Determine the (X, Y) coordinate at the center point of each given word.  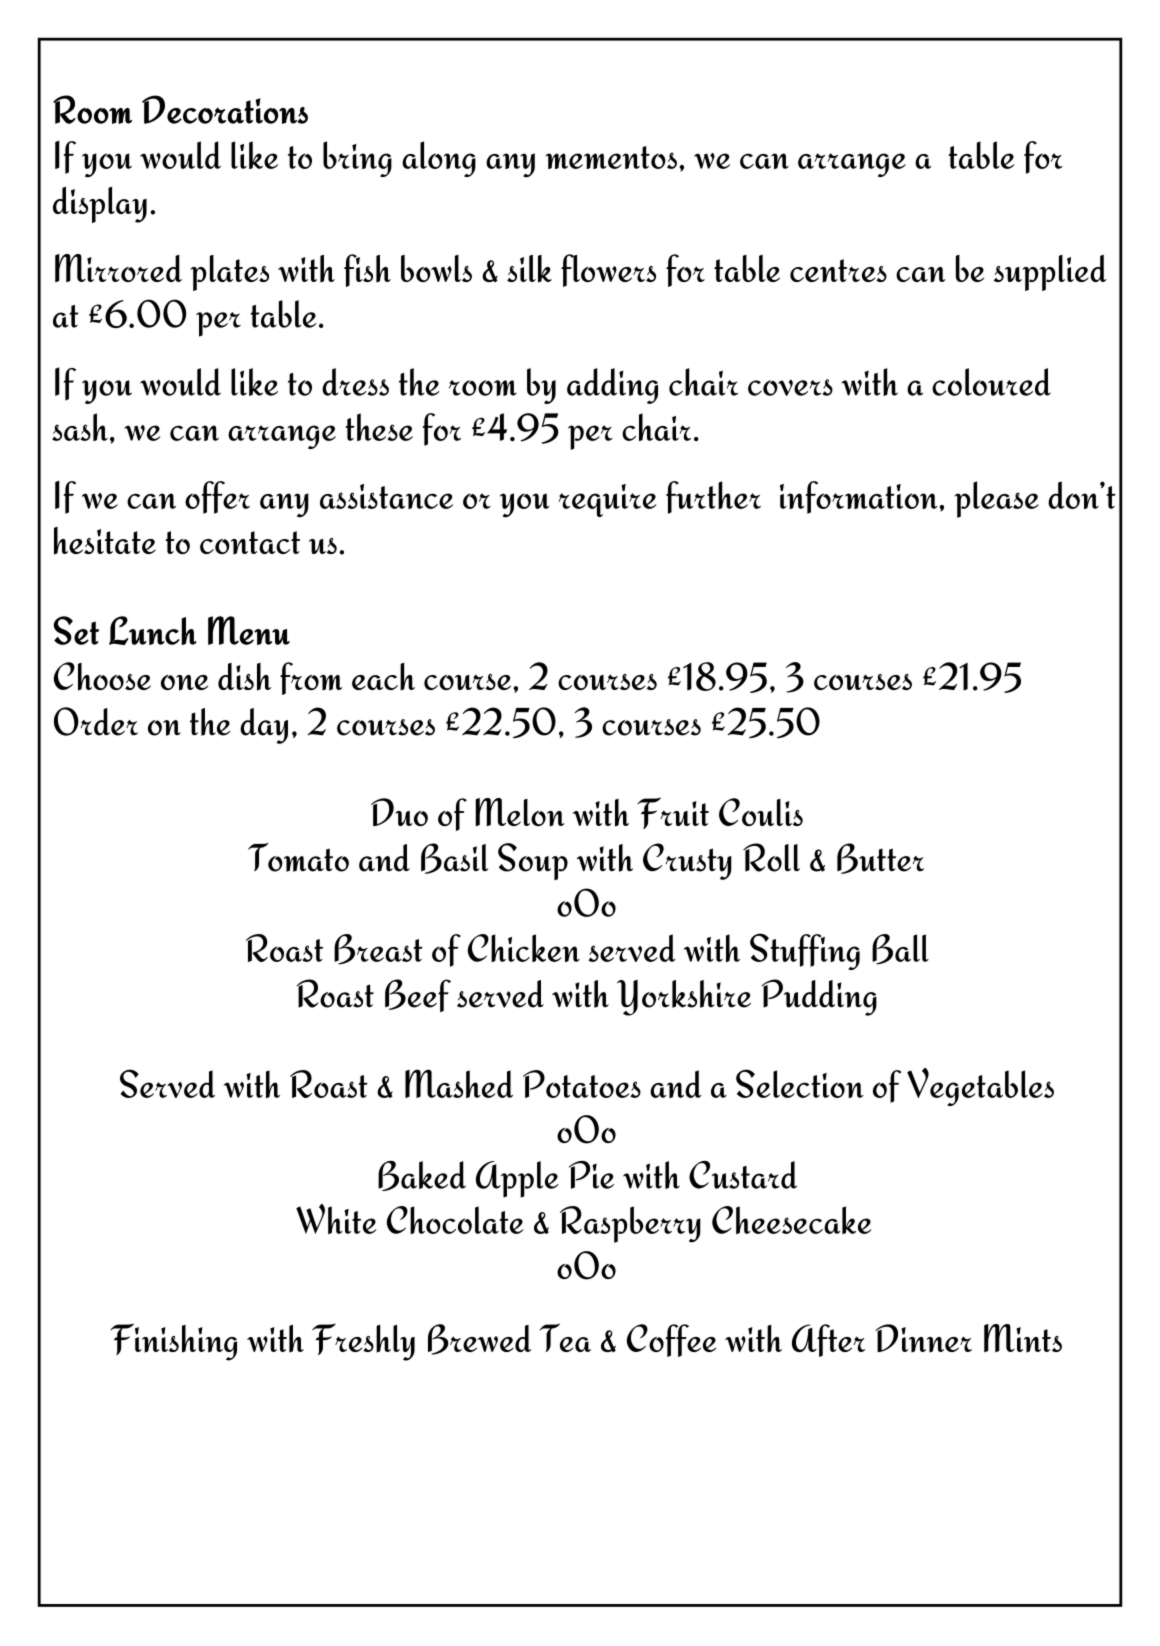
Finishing (173, 1342)
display (100, 205)
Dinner (923, 1338)
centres (838, 271)
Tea (565, 1337)
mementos (611, 157)
